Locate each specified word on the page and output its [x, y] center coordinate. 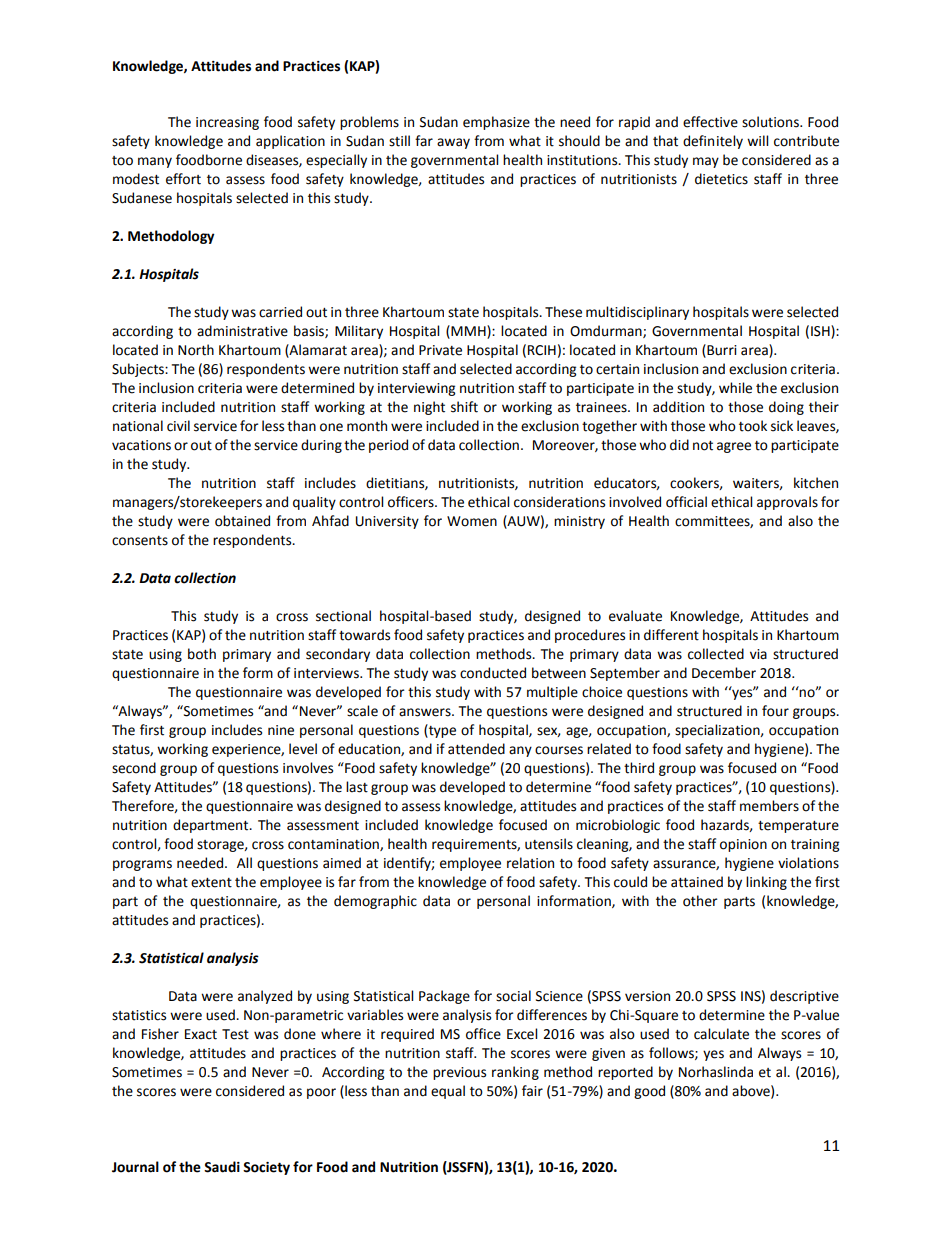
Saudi [222, 1167]
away [453, 143]
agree [734, 447]
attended [476, 749]
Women [472, 521]
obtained [242, 521]
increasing [227, 123]
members [769, 806]
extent [211, 883]
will [757, 140]
